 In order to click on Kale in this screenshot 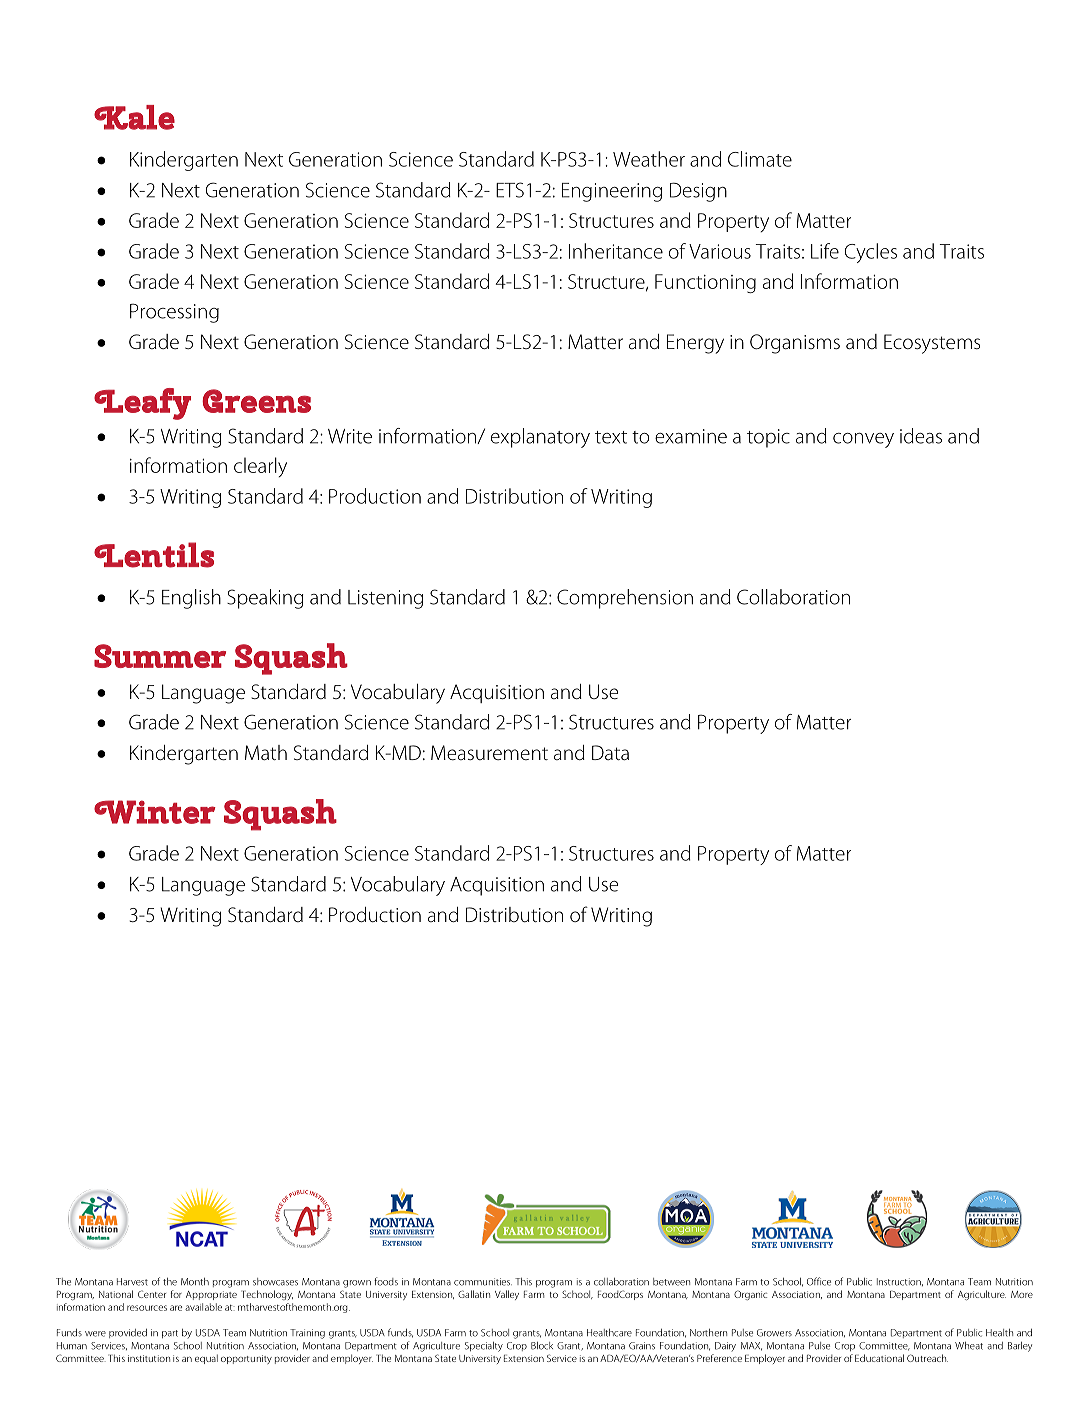, I will do `click(134, 117)`.
